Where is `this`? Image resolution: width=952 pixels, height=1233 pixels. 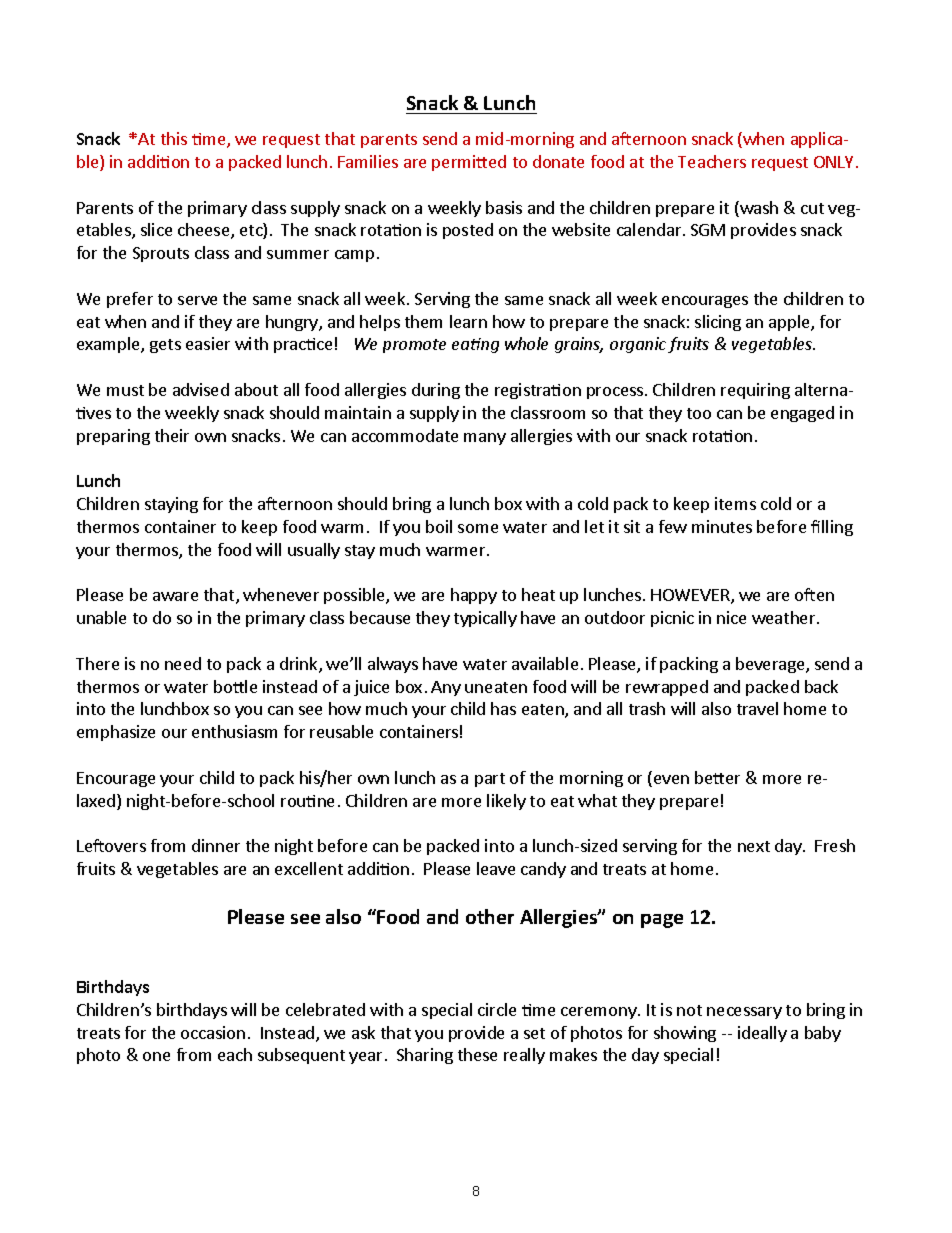
this is located at coordinates (174, 138).
